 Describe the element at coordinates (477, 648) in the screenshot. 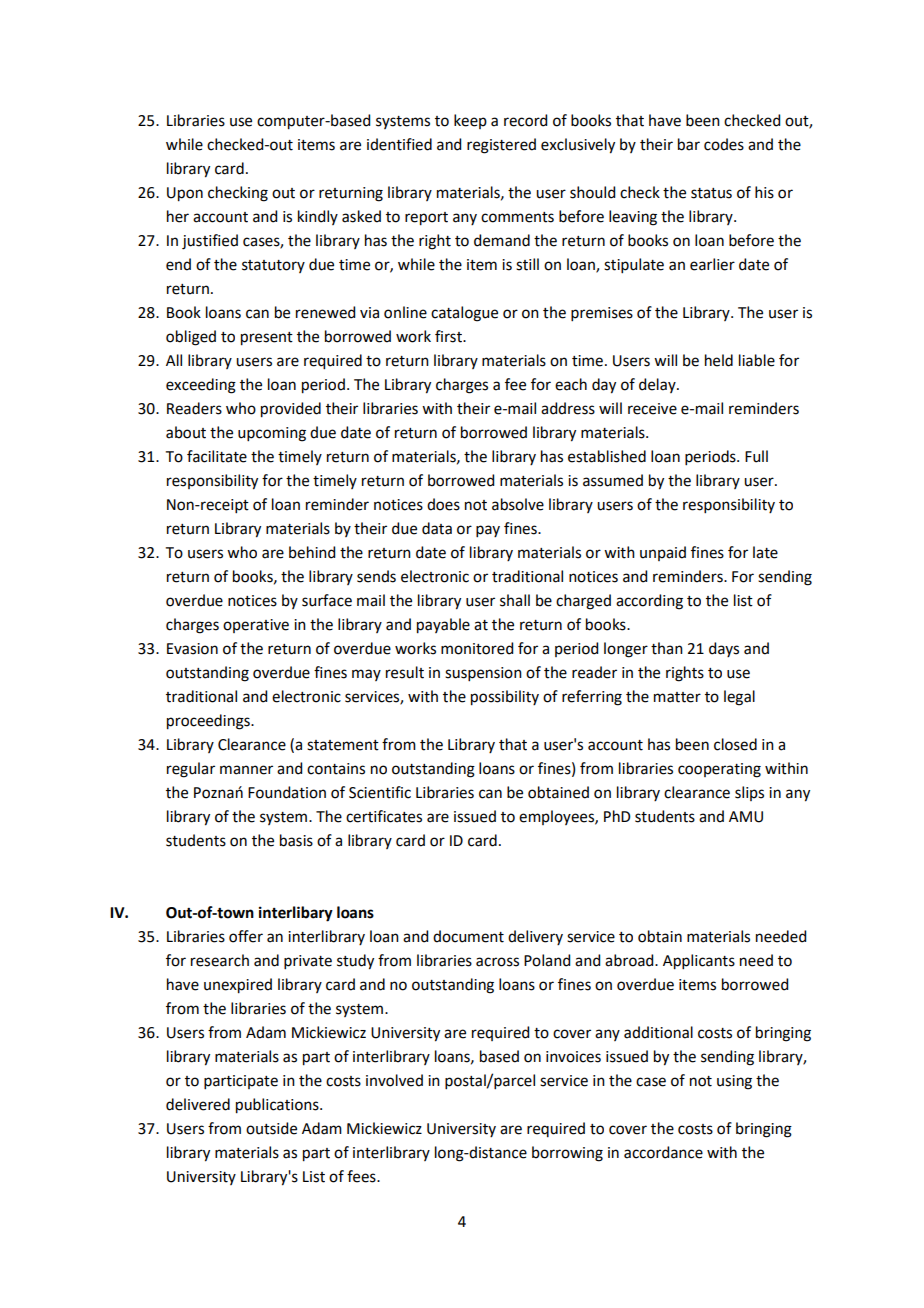

I see `monitored` at that location.
